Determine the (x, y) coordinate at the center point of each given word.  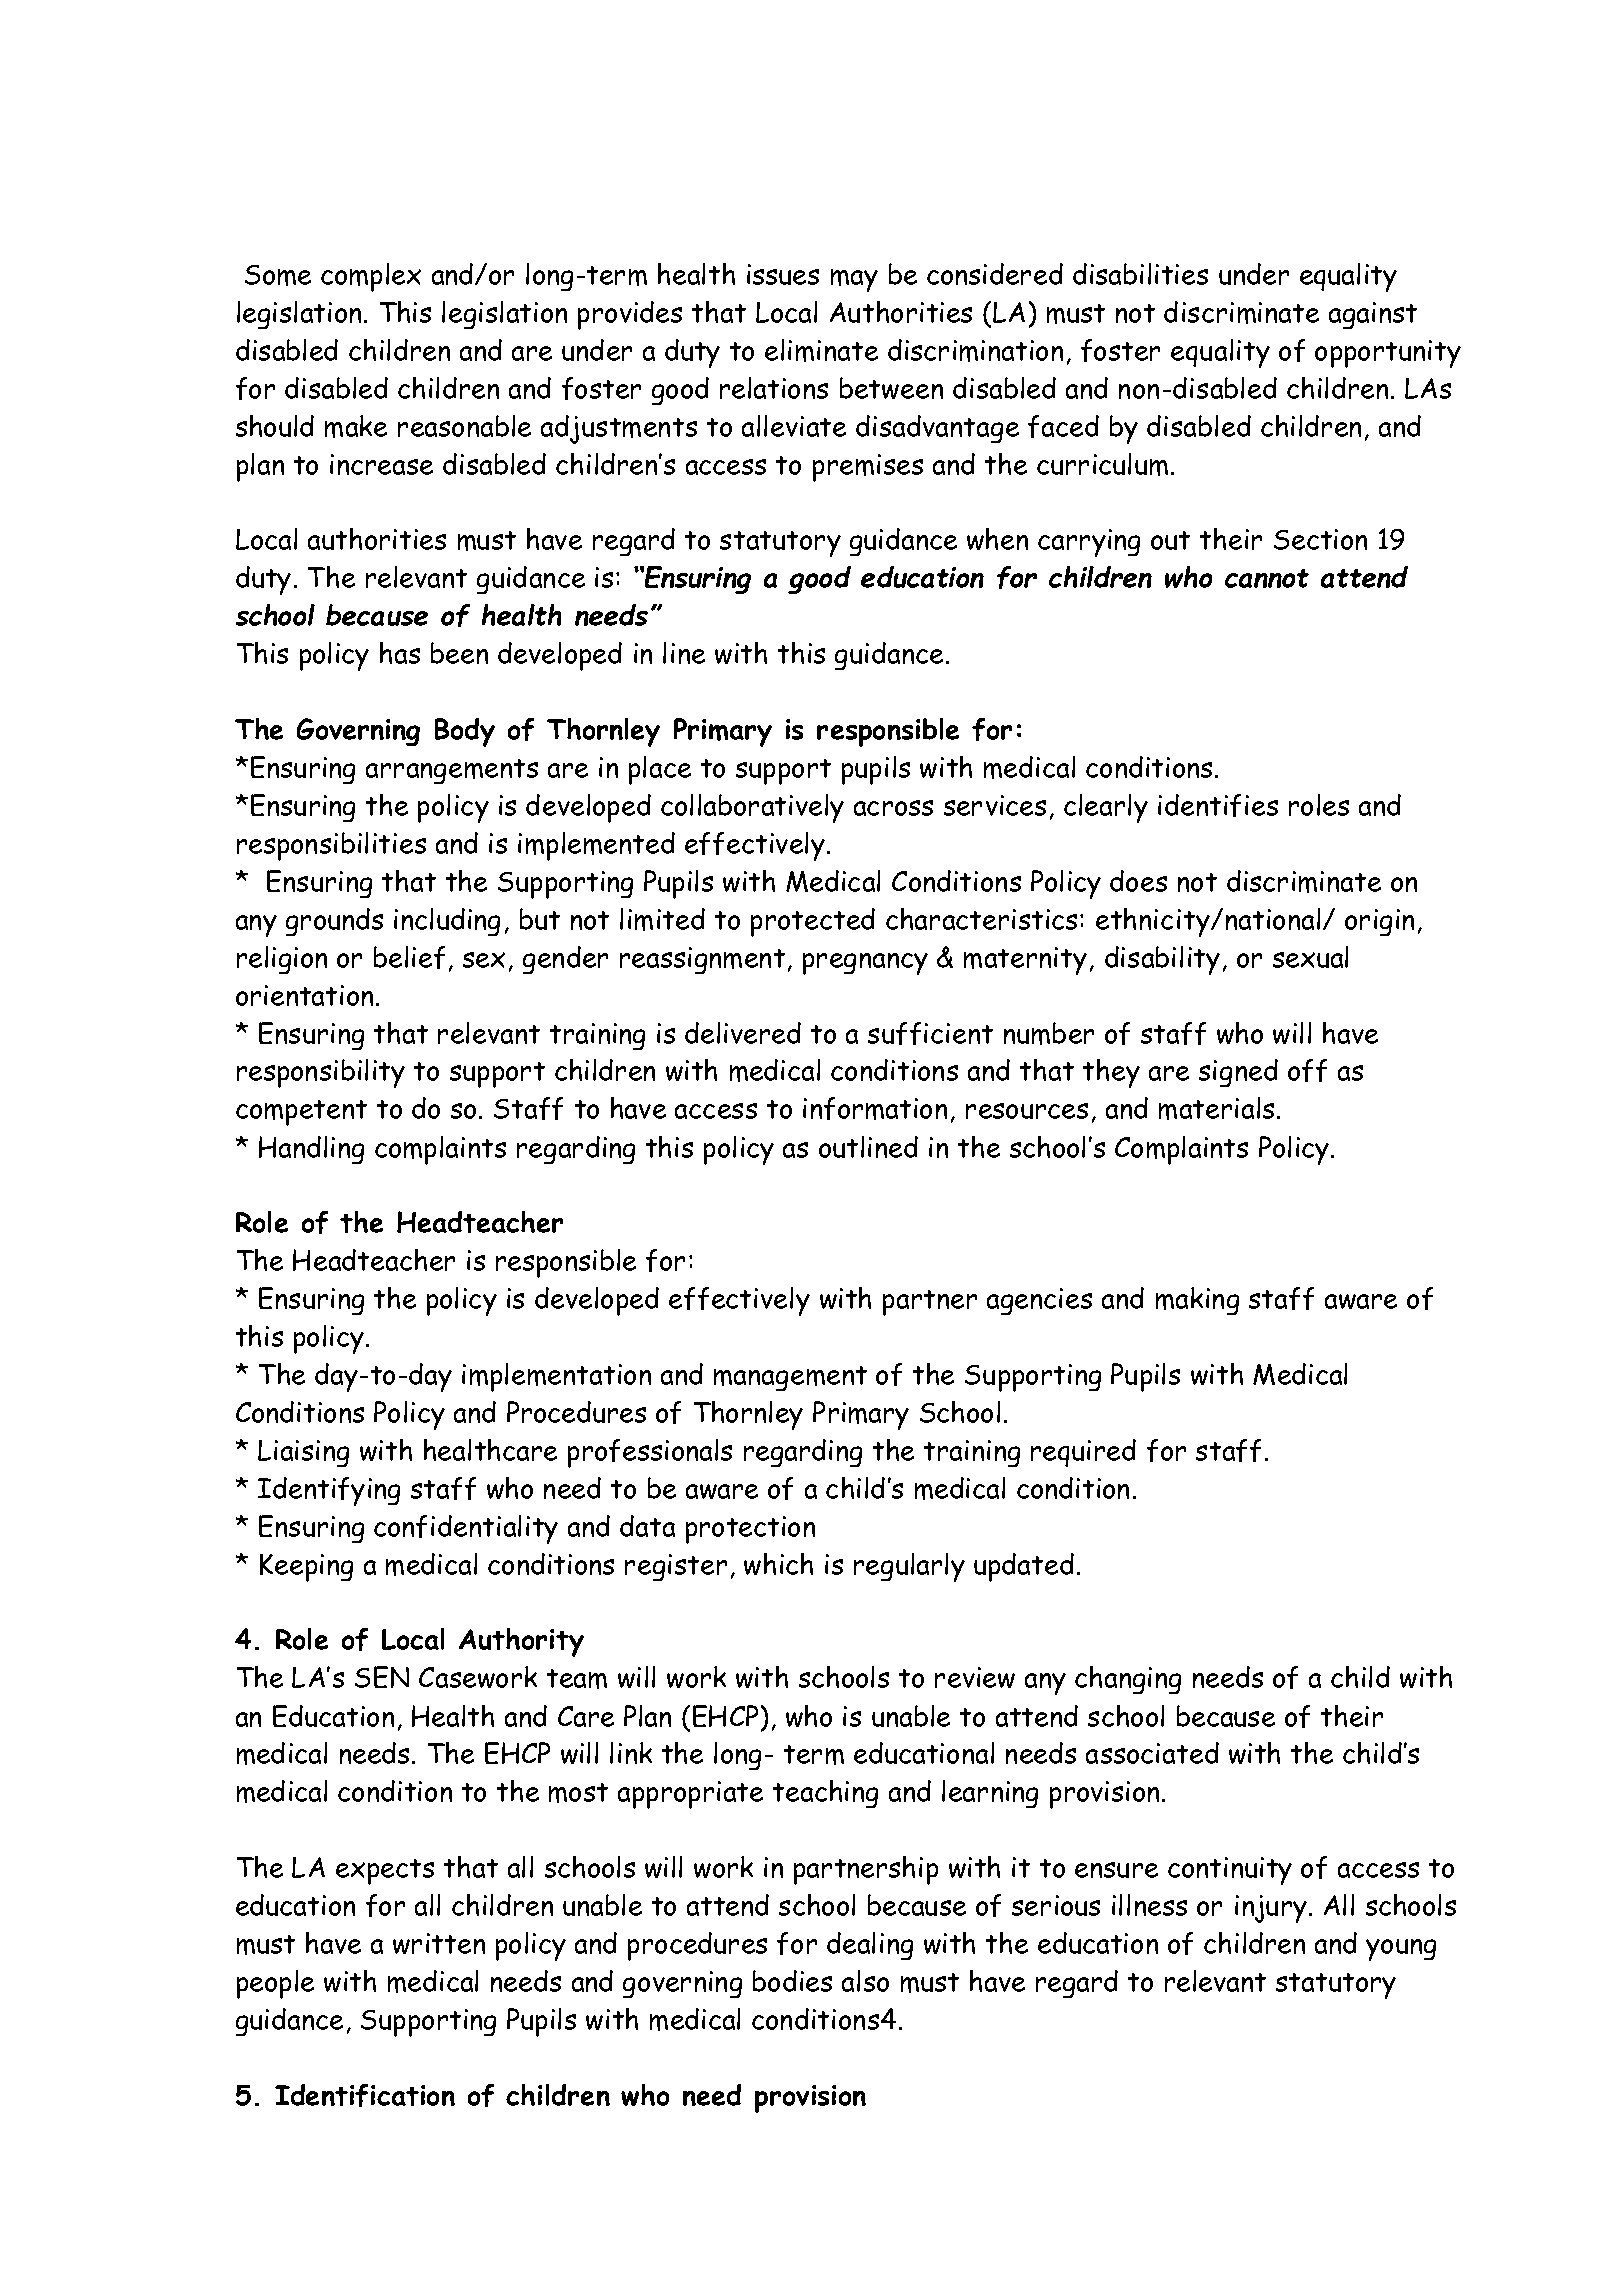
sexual (1310, 957)
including (447, 922)
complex (371, 277)
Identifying (329, 1491)
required (1083, 1453)
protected (813, 922)
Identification (365, 2095)
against (1373, 315)
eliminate (821, 350)
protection (750, 1530)
